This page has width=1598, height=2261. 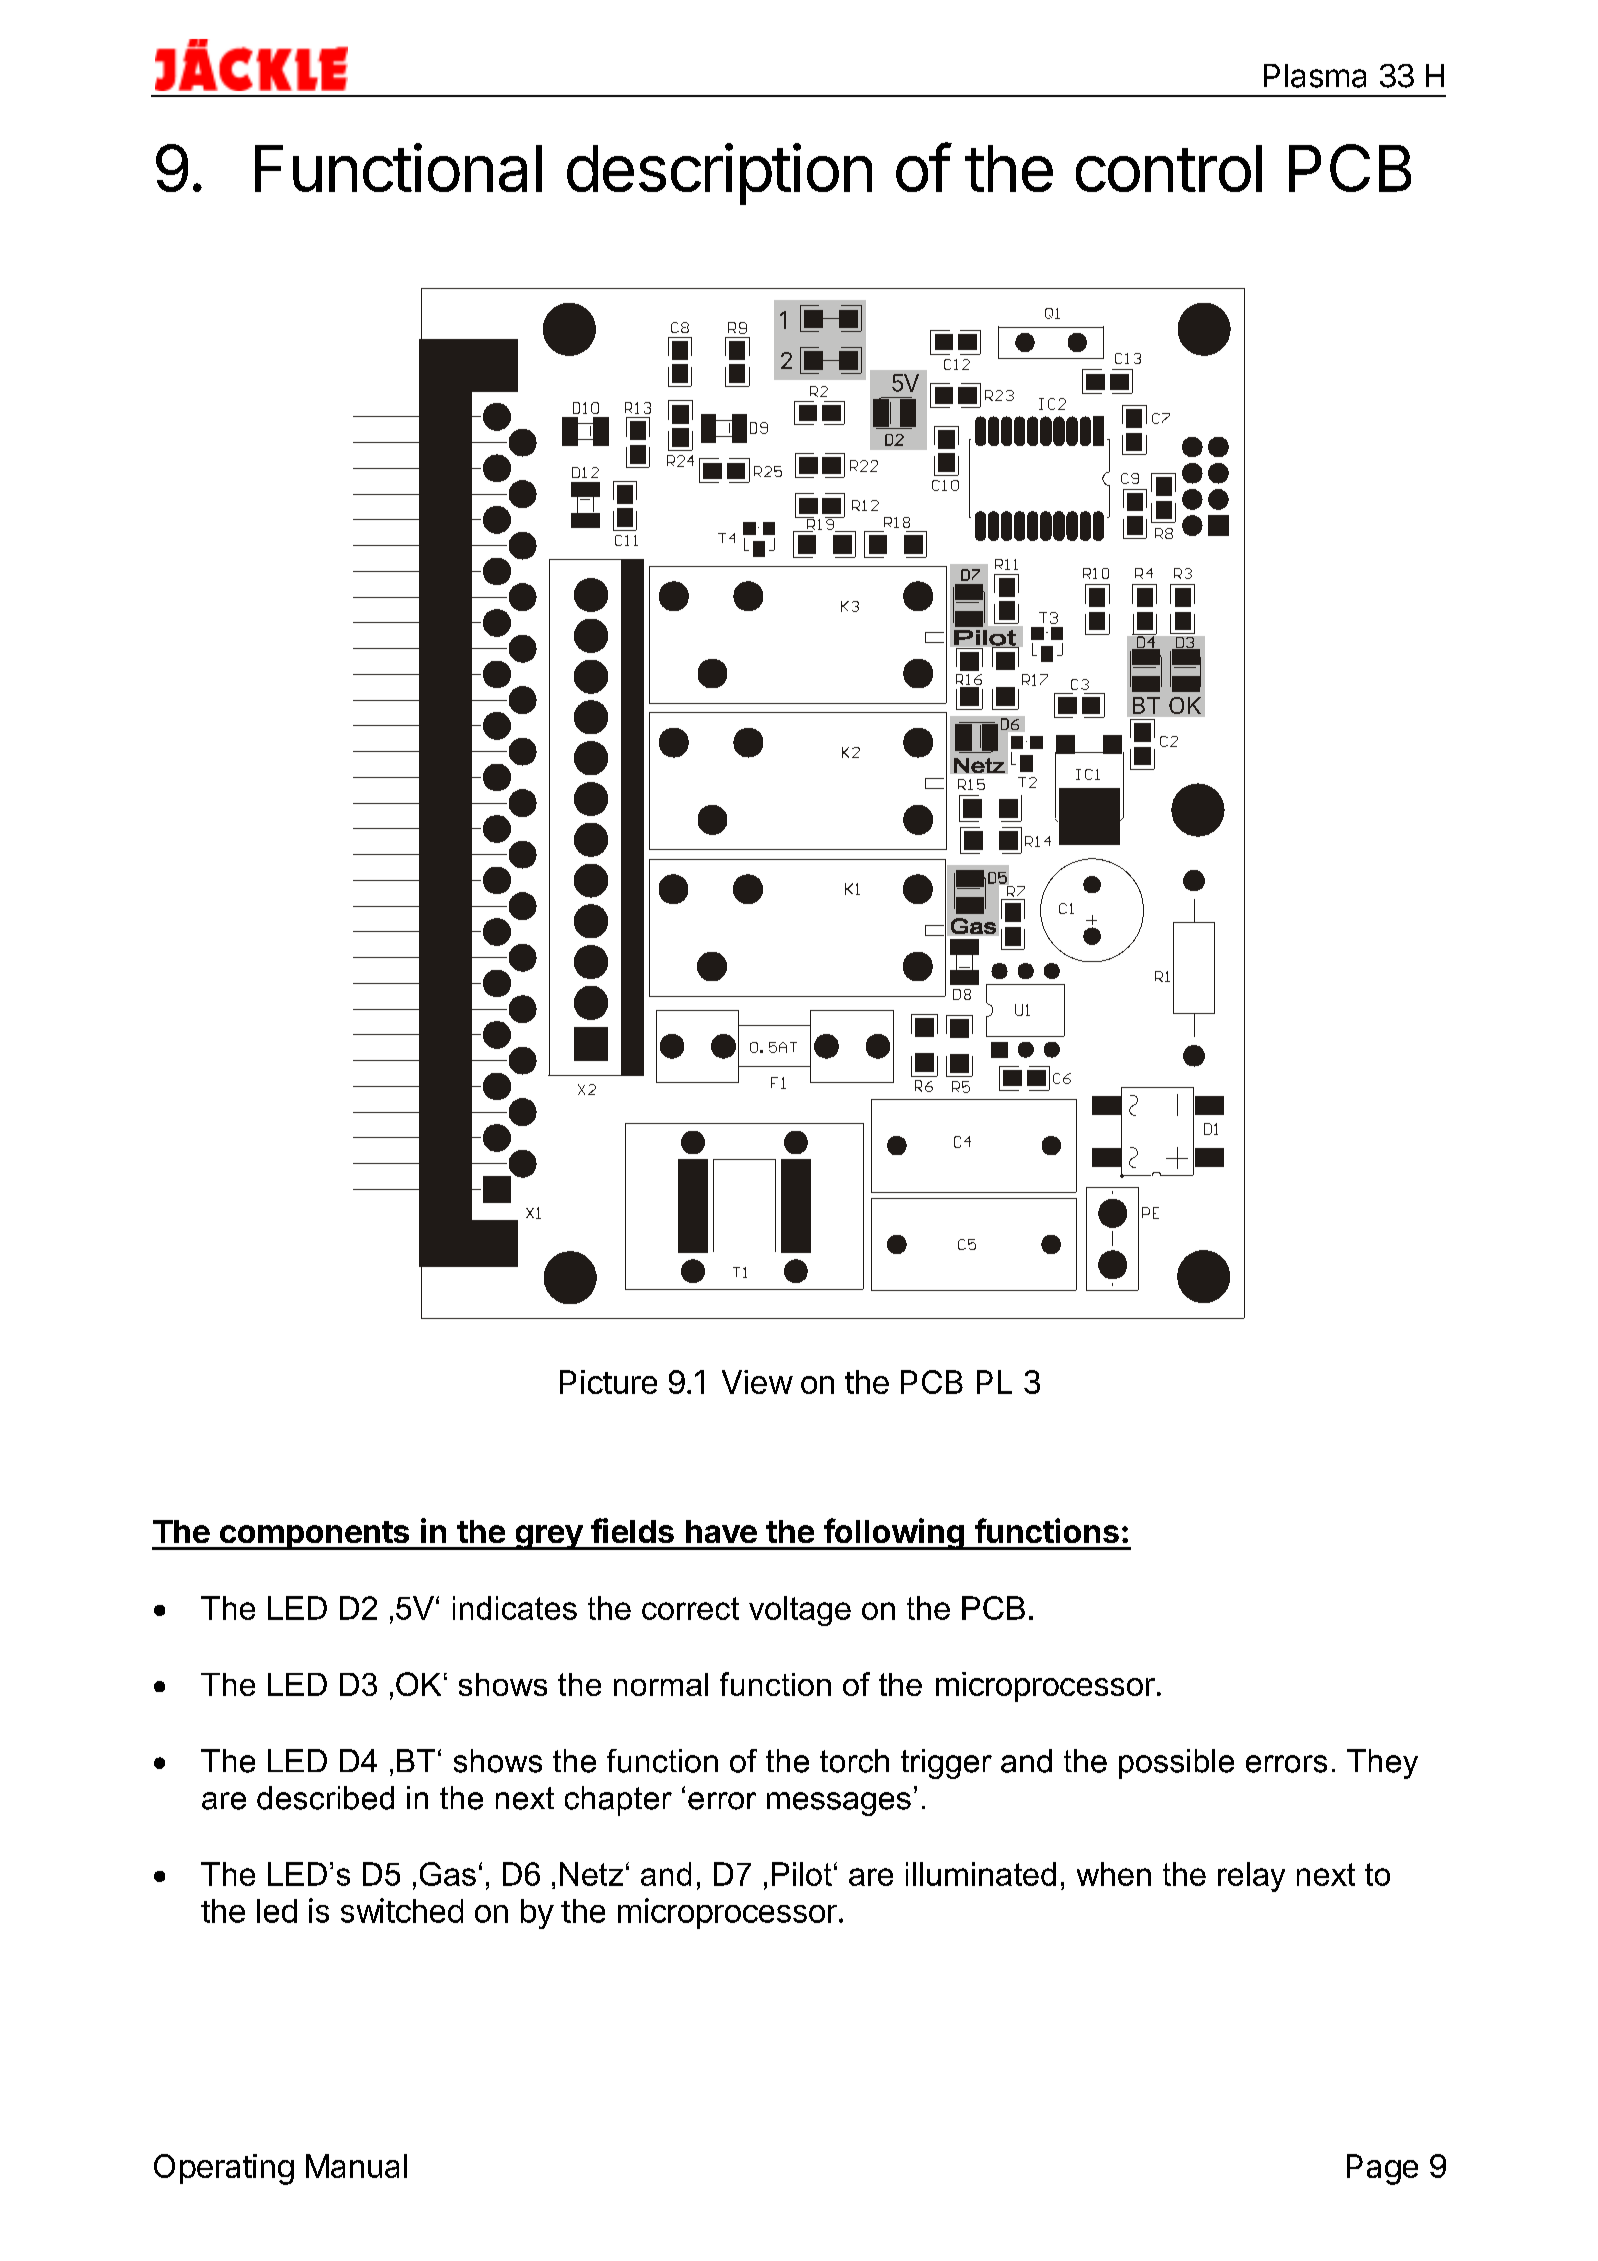 I want to click on Pilot, so click(x=802, y=1874).
